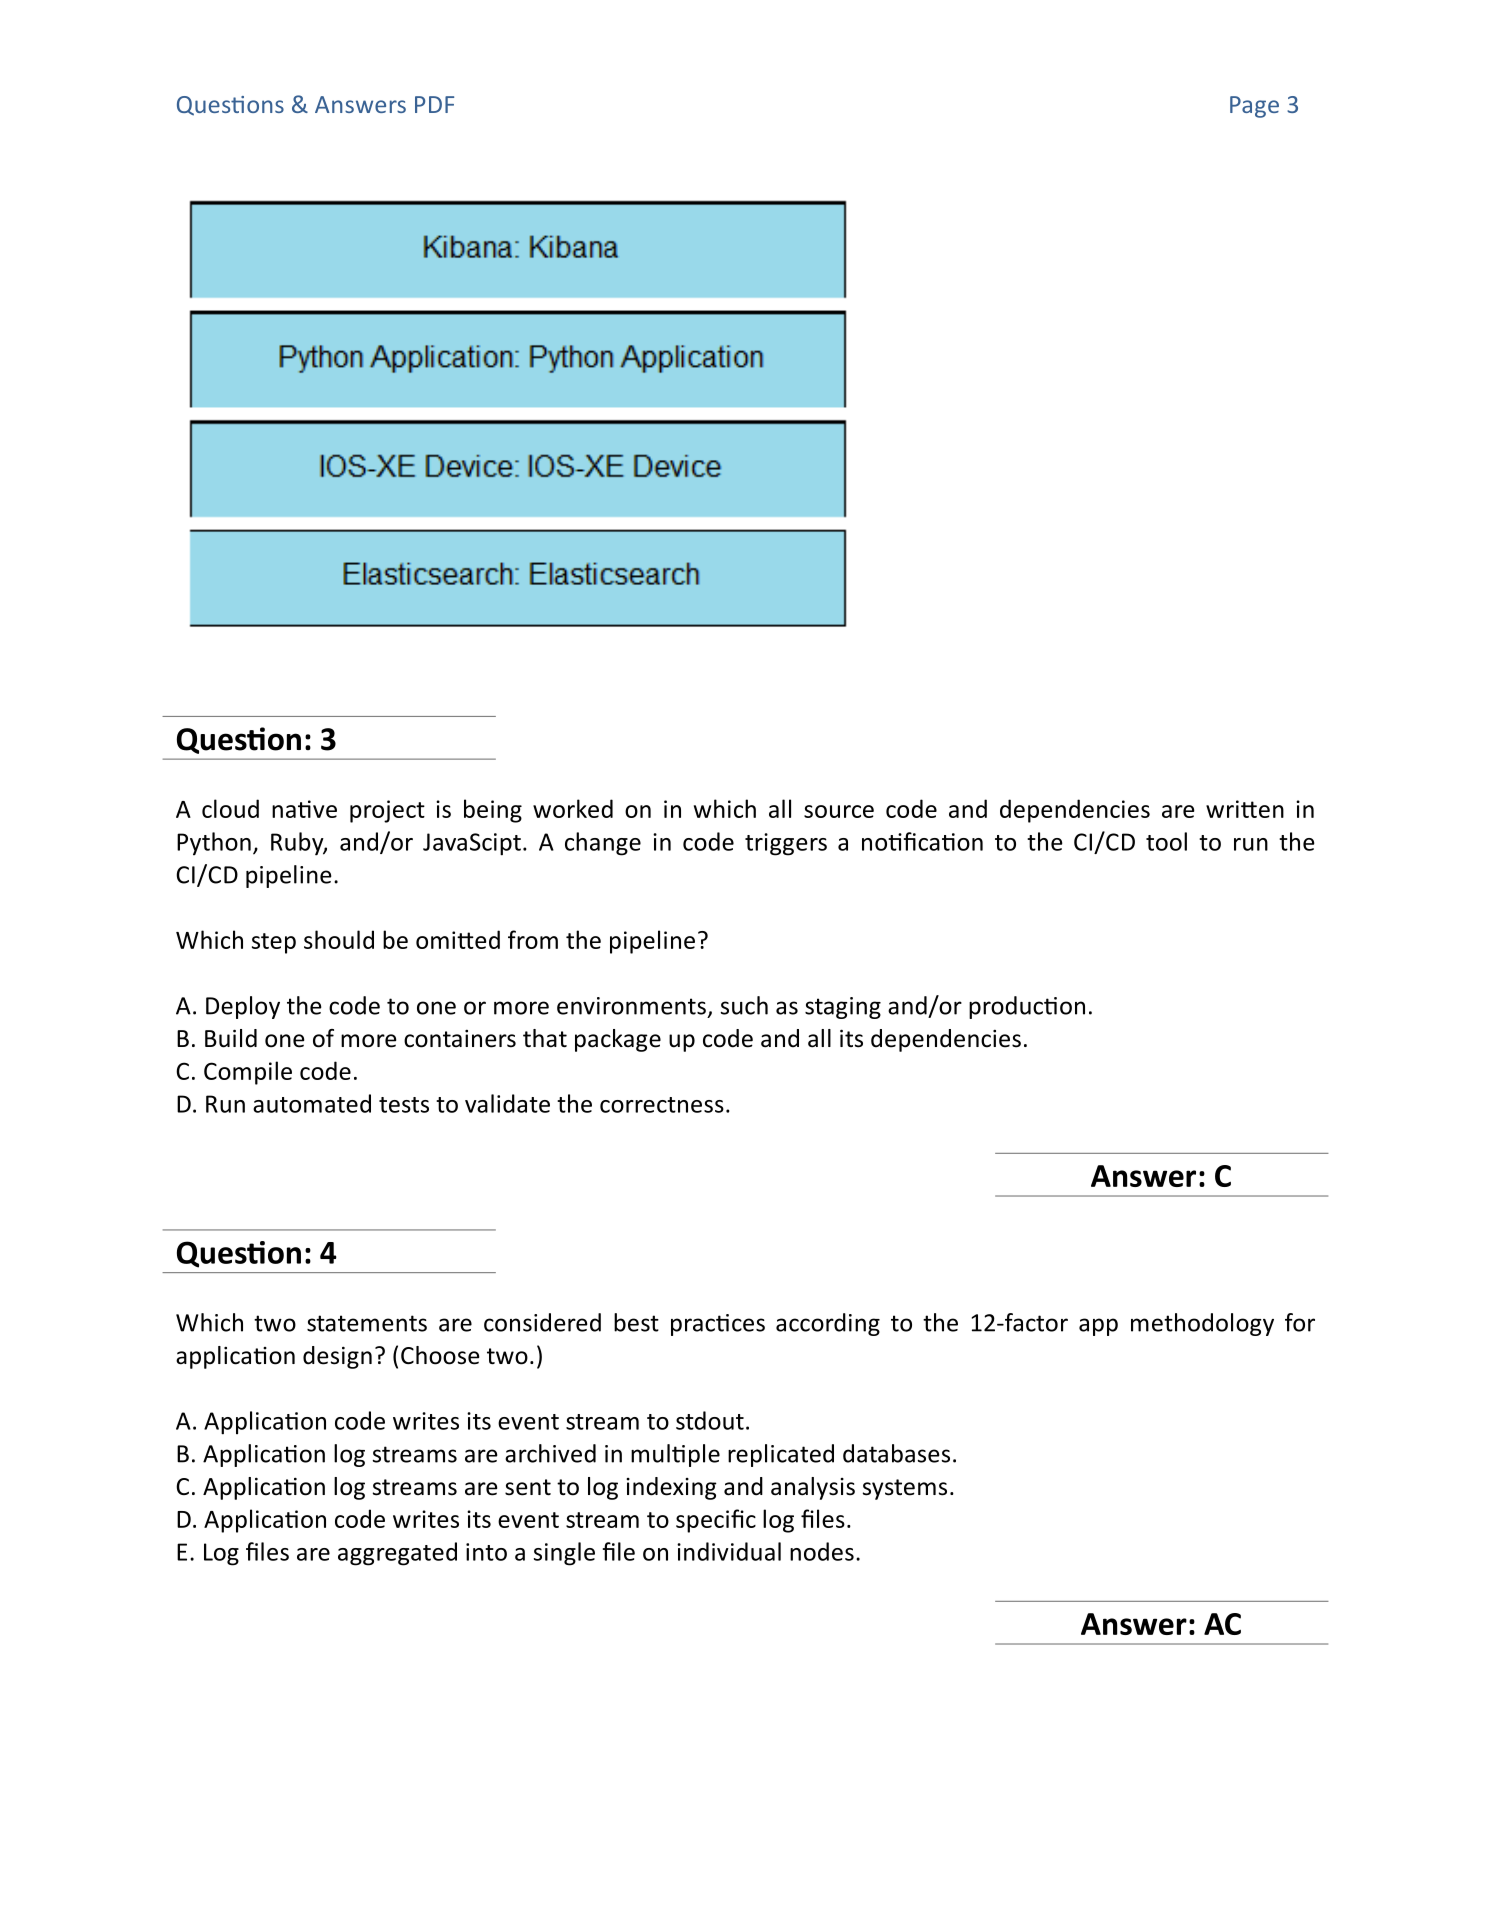  I want to click on triggers, so click(786, 844).
